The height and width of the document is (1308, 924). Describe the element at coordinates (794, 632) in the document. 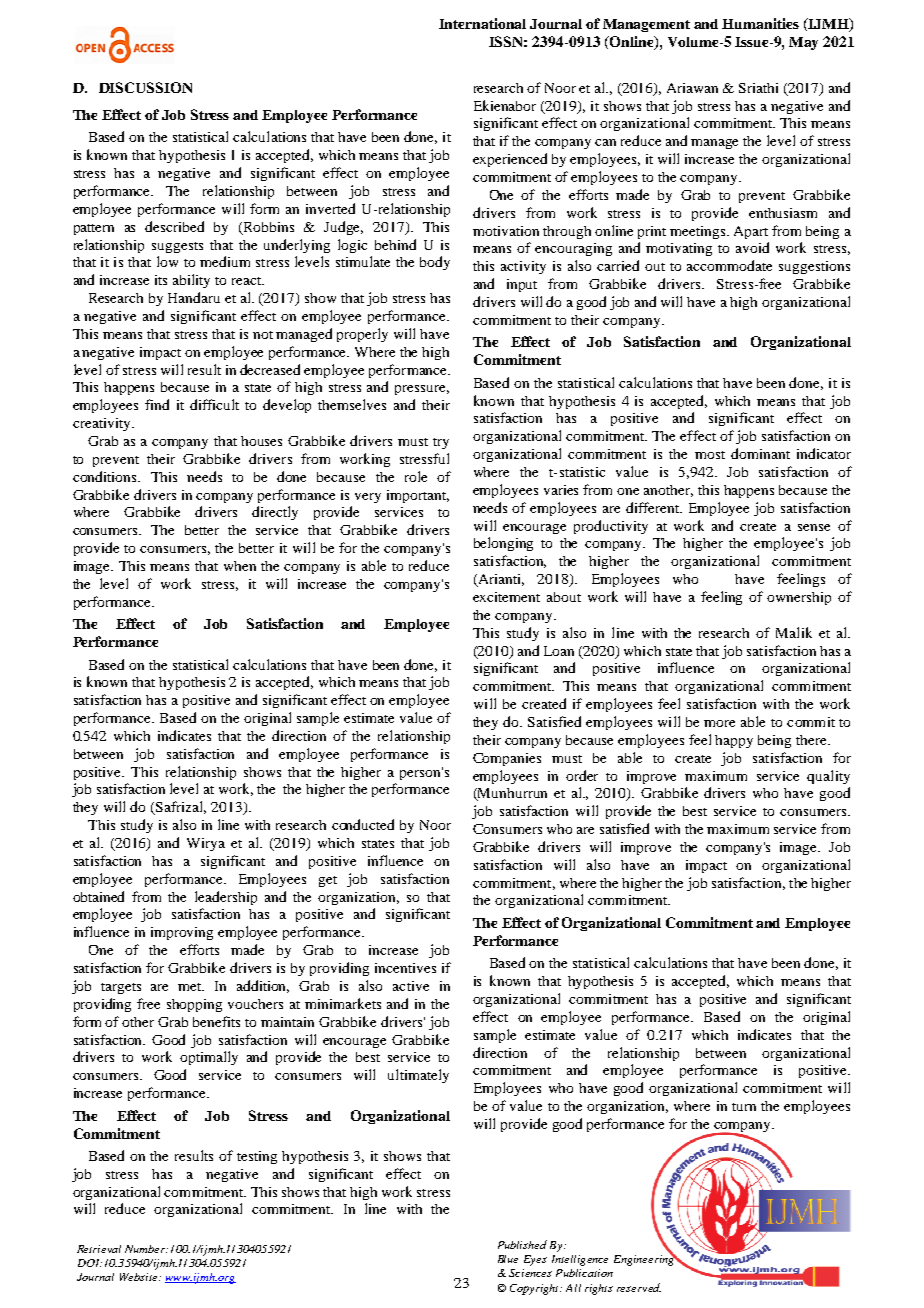

I see `Malik` at that location.
